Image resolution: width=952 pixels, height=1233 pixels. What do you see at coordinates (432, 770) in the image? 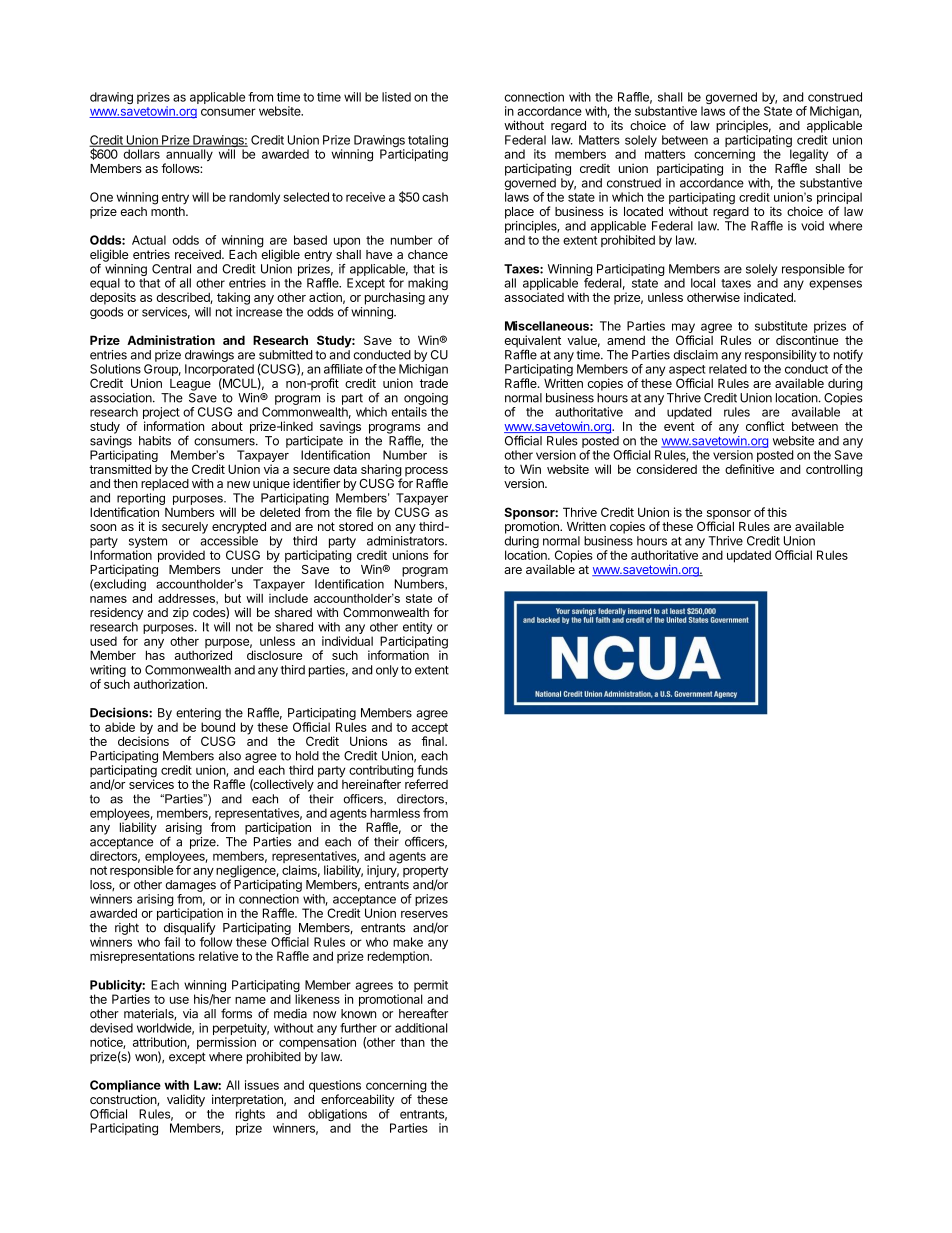
I see `funds` at bounding box center [432, 770].
